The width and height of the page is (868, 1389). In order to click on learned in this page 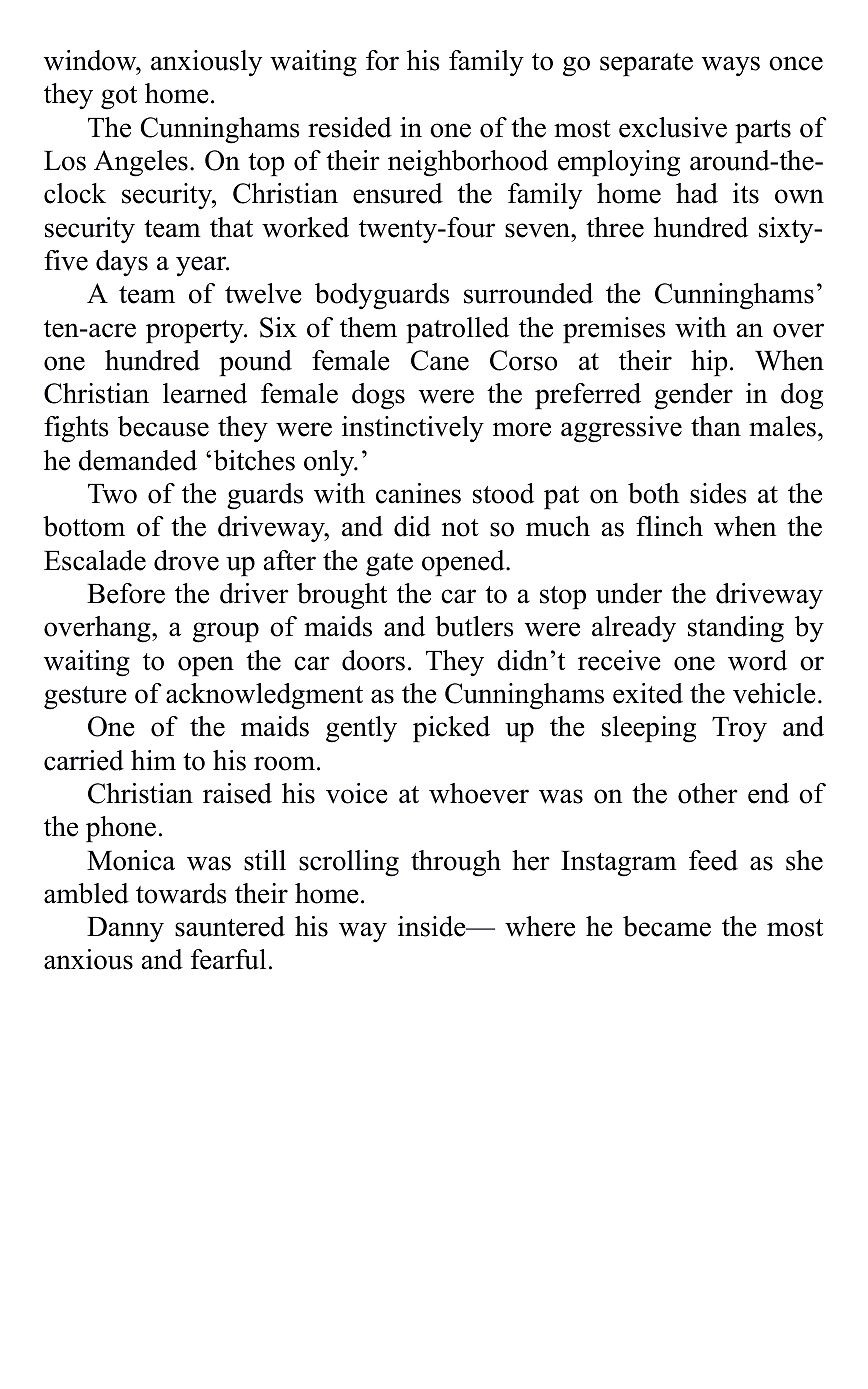, I will do `click(205, 393)`.
